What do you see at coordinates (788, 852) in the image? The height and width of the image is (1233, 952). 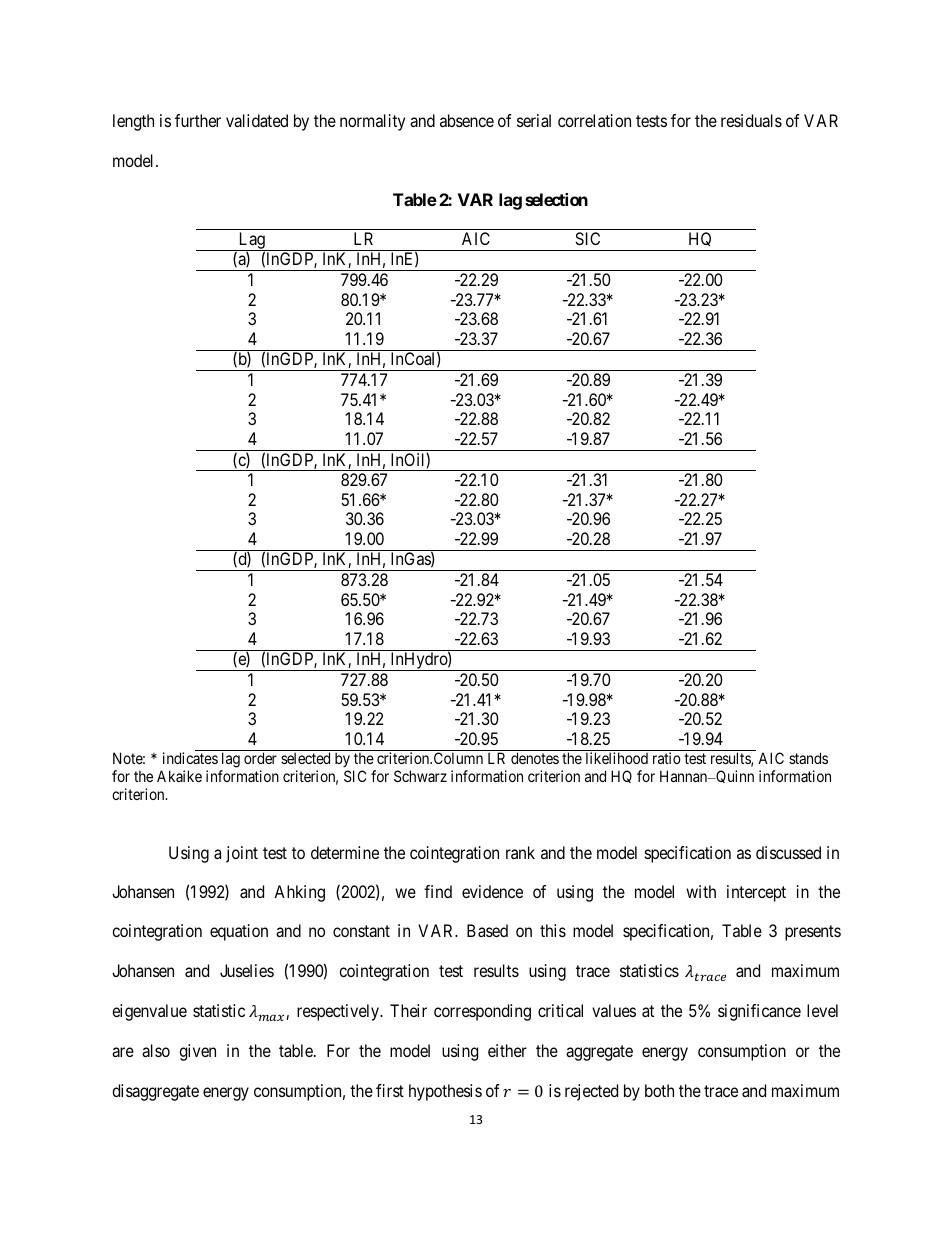 I see `discussed` at bounding box center [788, 852].
